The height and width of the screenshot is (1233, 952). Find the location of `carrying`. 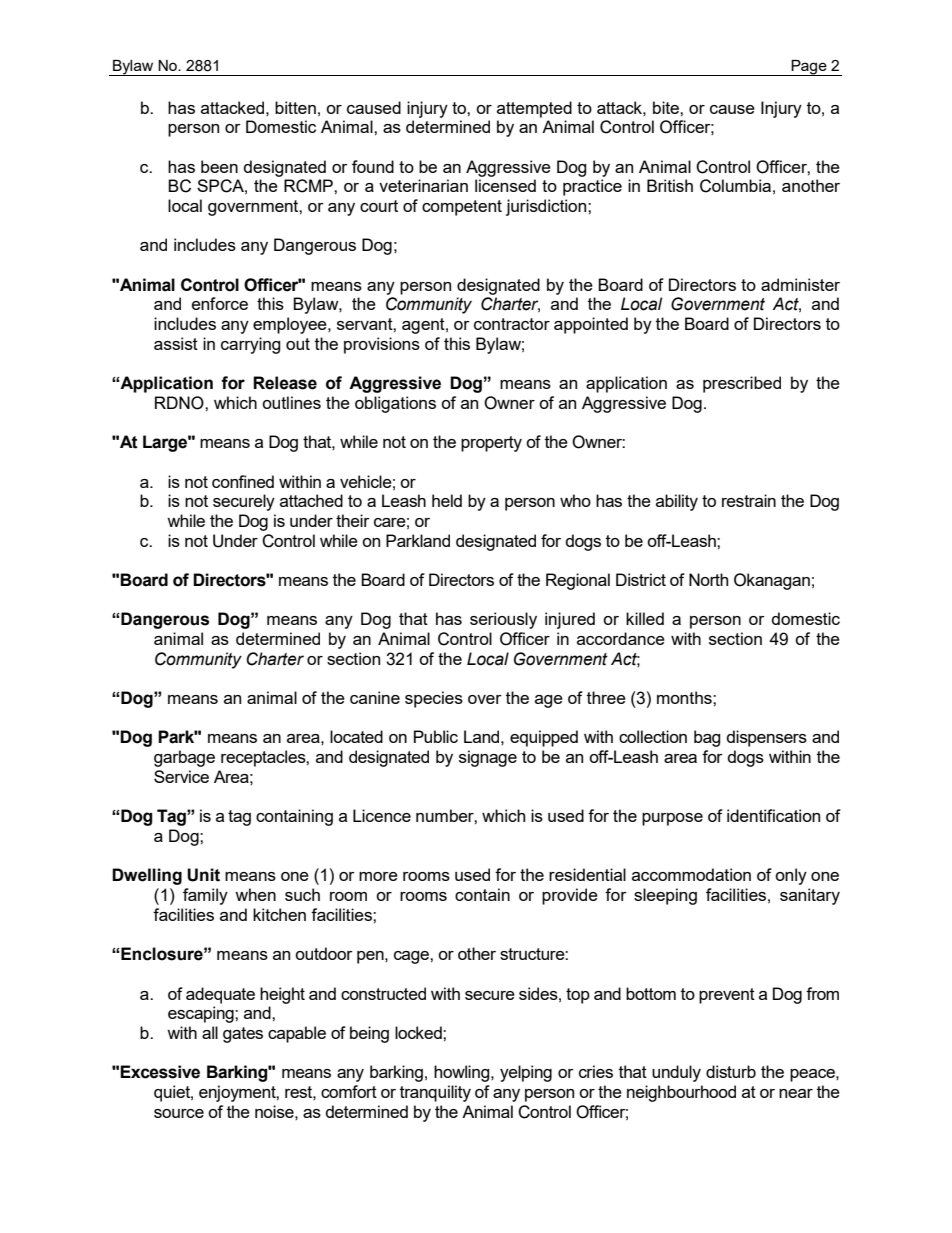

carrying is located at coordinates (251, 345).
